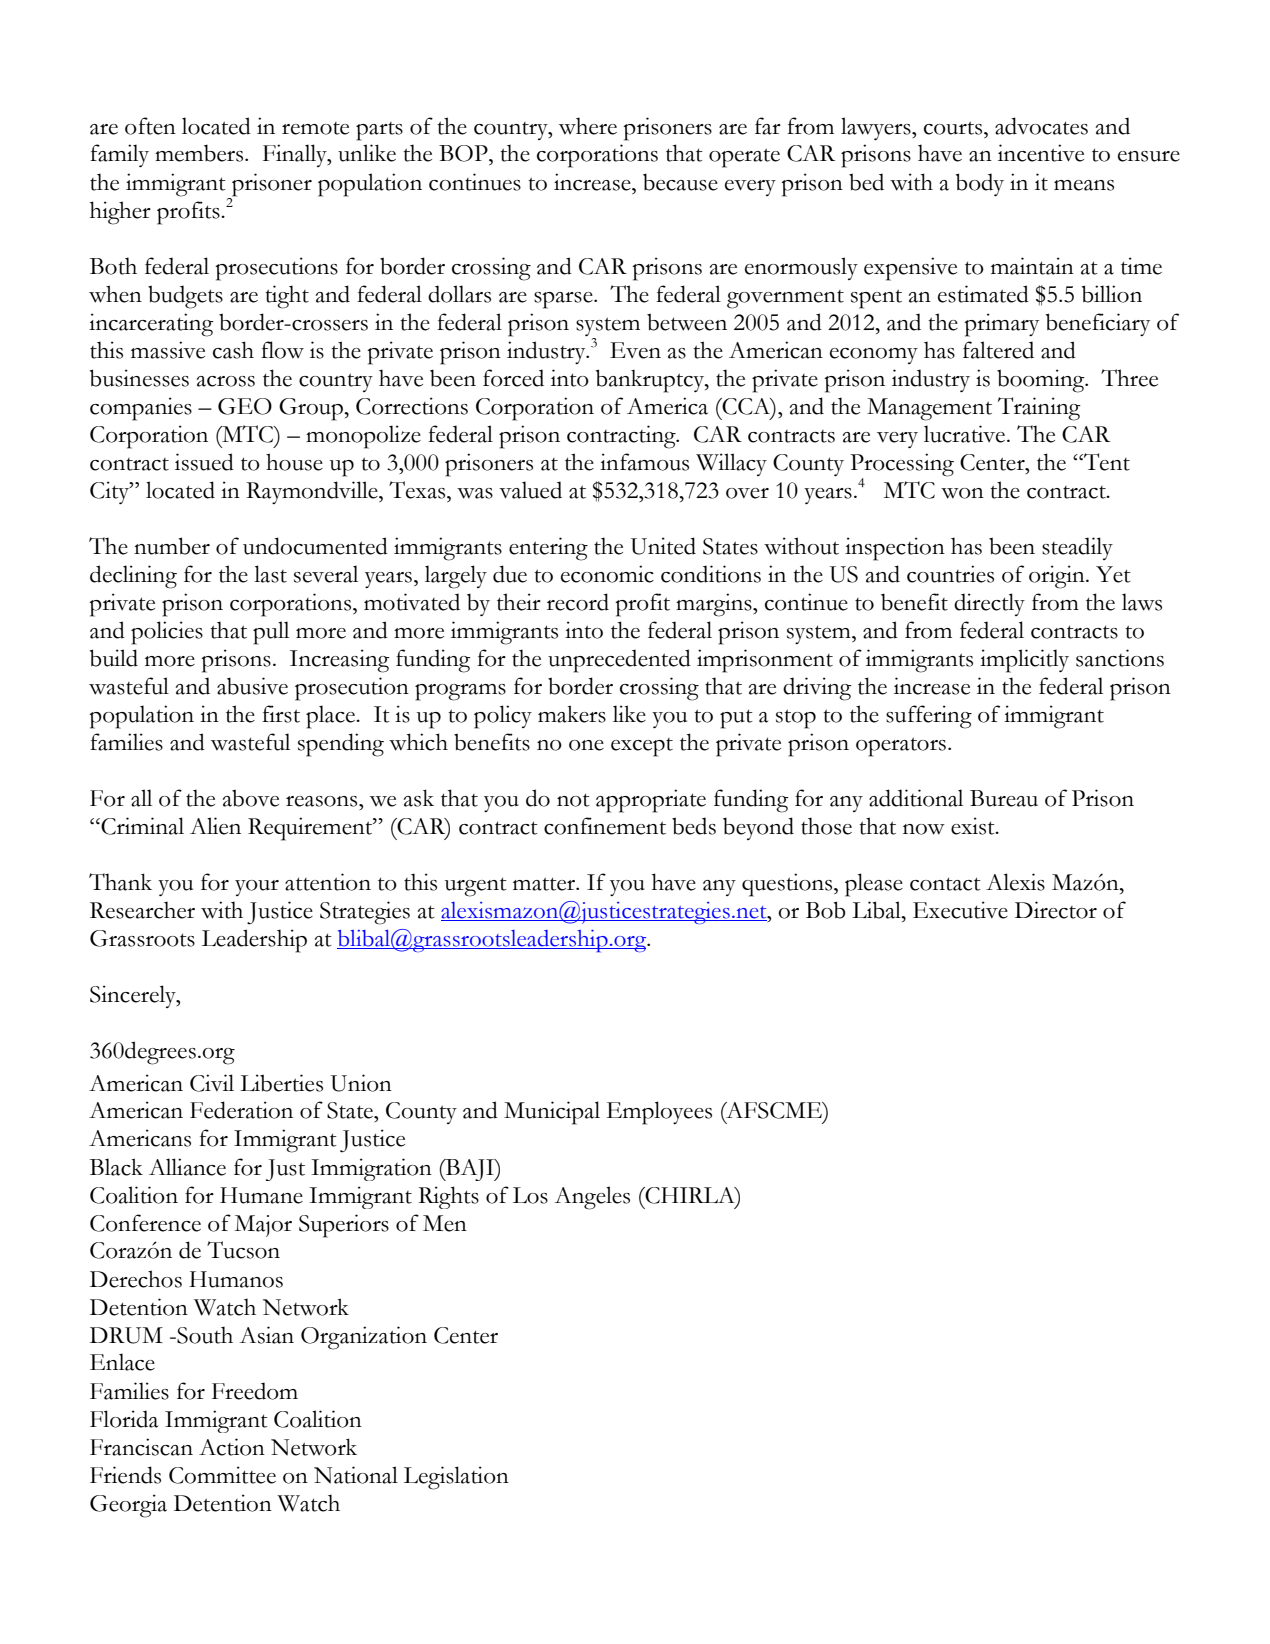 The width and height of the document is (1270, 1644). What do you see at coordinates (607, 574) in the document?
I see `economic` at bounding box center [607, 574].
